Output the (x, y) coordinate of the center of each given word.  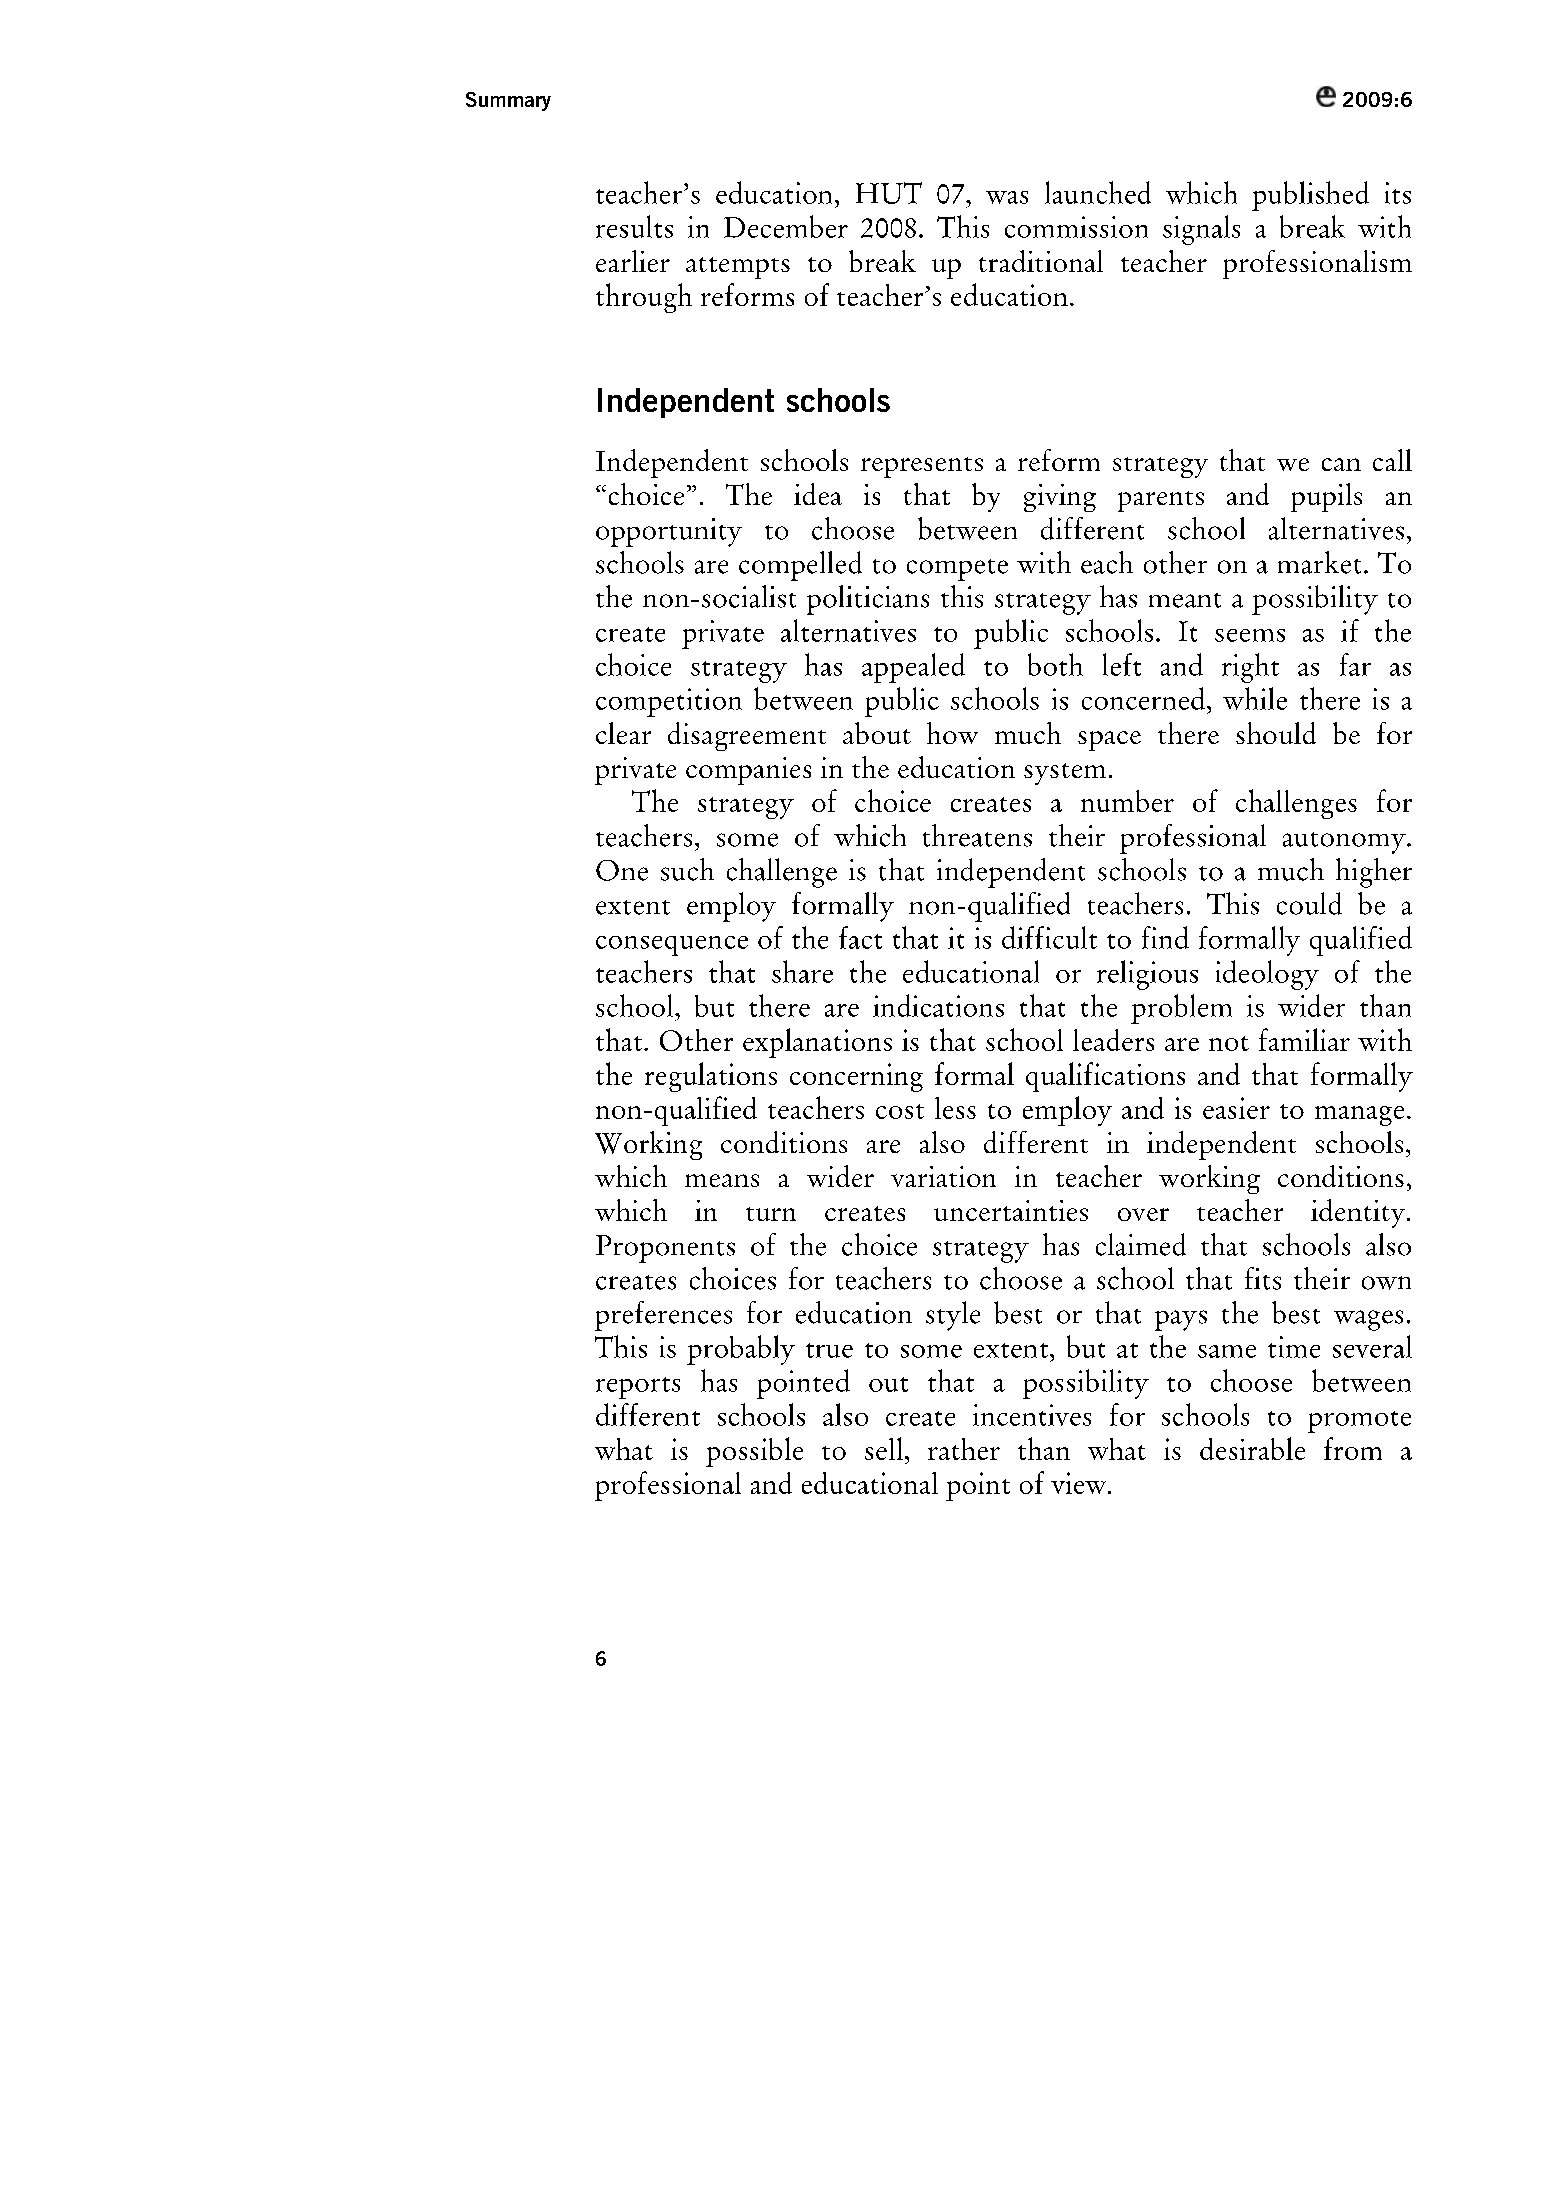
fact (860, 937)
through (644, 298)
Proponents (665, 1249)
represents (922, 467)
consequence (672, 946)
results (634, 226)
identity (1359, 1213)
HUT (889, 193)
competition (669, 702)
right (1250, 668)
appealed (913, 668)
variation (943, 1176)
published (1310, 196)
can (1341, 464)
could (1309, 903)
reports (638, 1388)
